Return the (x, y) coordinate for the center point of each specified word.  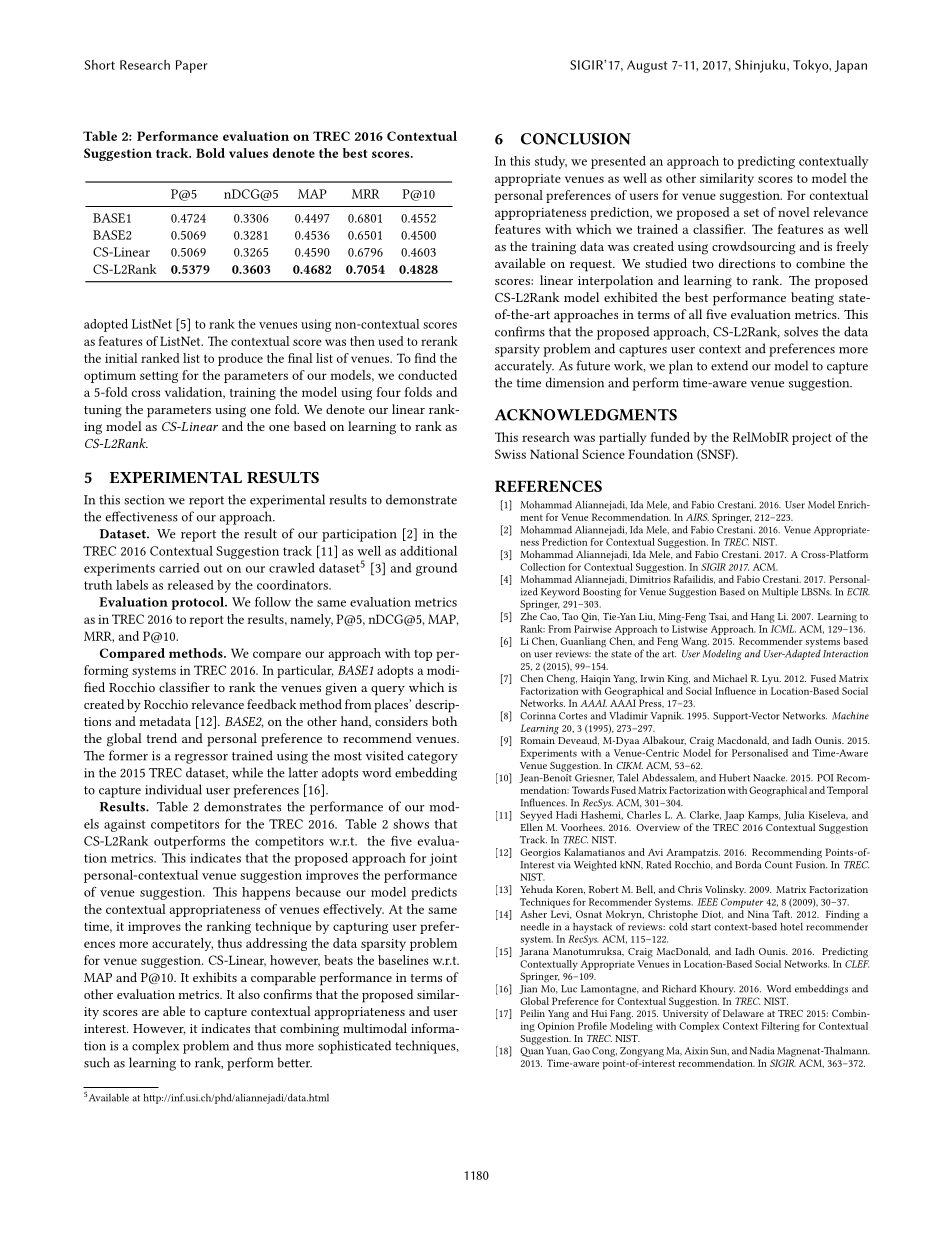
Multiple (780, 592)
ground (436, 569)
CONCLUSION (576, 139)
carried (179, 568)
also (249, 994)
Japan (851, 66)
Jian (528, 989)
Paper (192, 66)
